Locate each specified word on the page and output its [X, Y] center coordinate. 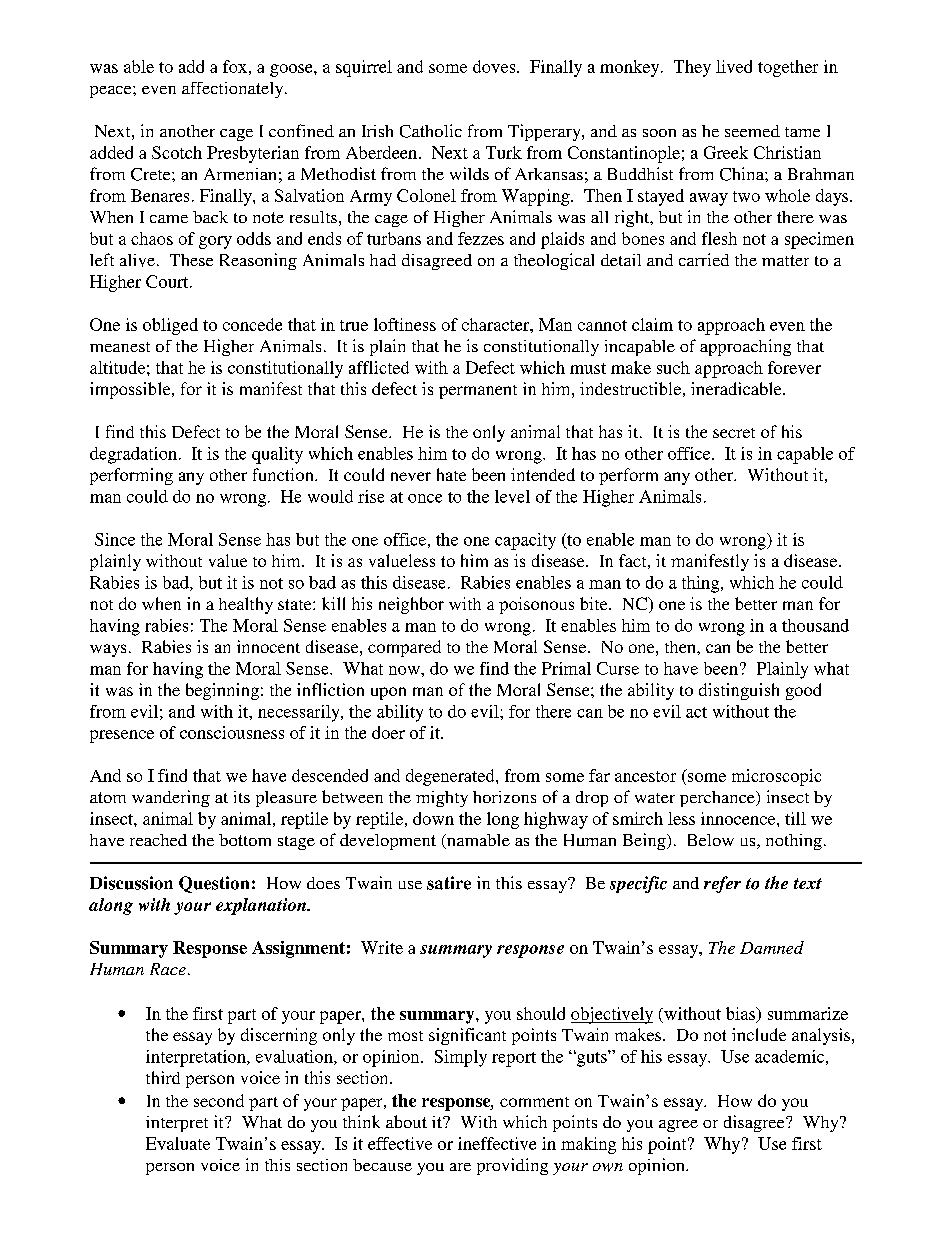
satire [449, 883]
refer [722, 884]
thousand [815, 625]
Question [214, 884]
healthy [246, 605]
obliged [170, 326]
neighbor [411, 605]
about [406, 1121]
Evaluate [178, 1143]
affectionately [234, 90]
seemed [752, 131]
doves [495, 66]
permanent [478, 392]
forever [794, 367]
